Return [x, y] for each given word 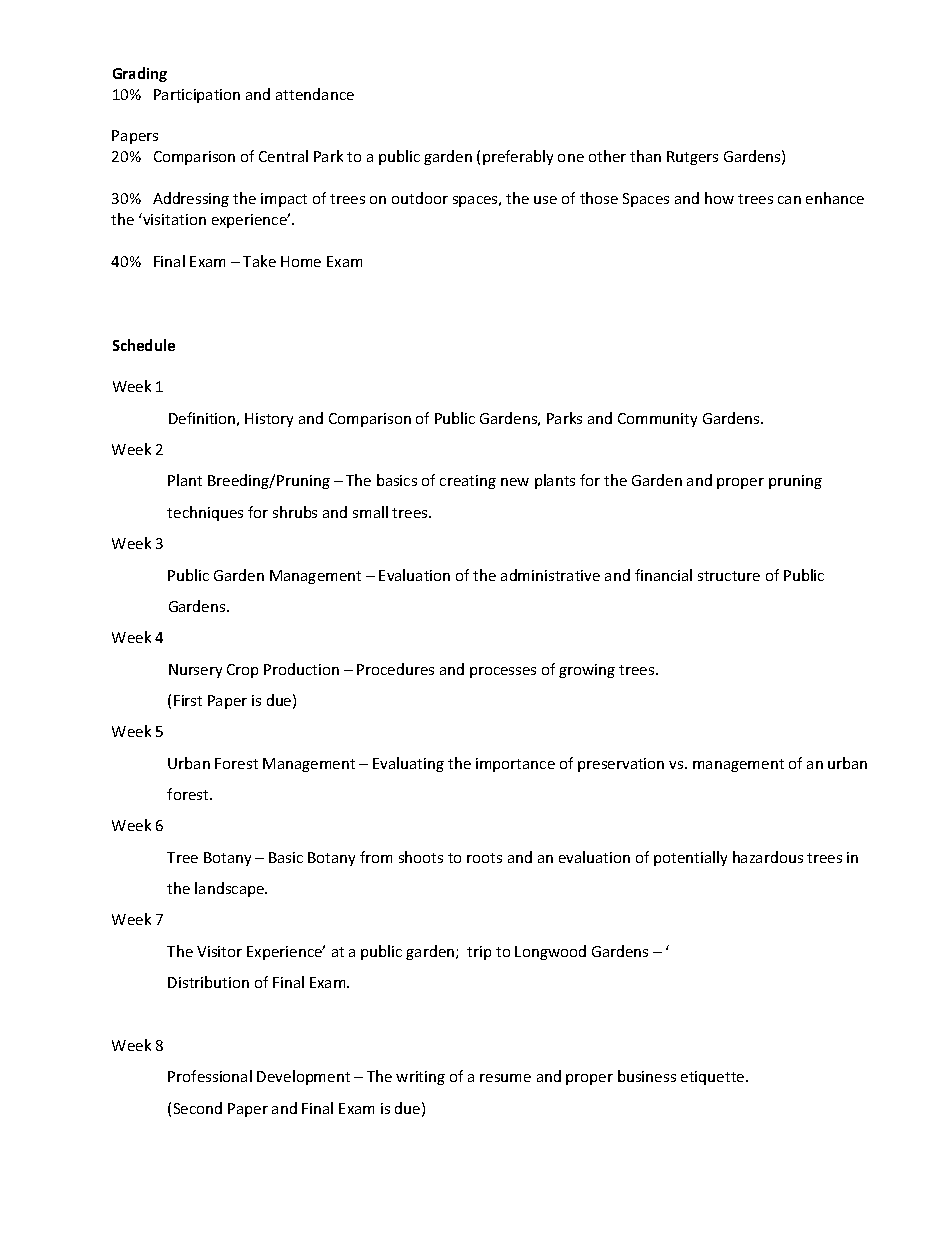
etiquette [714, 1078]
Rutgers [692, 158]
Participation [197, 96]
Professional [210, 1076]
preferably [518, 157]
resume [505, 1078]
